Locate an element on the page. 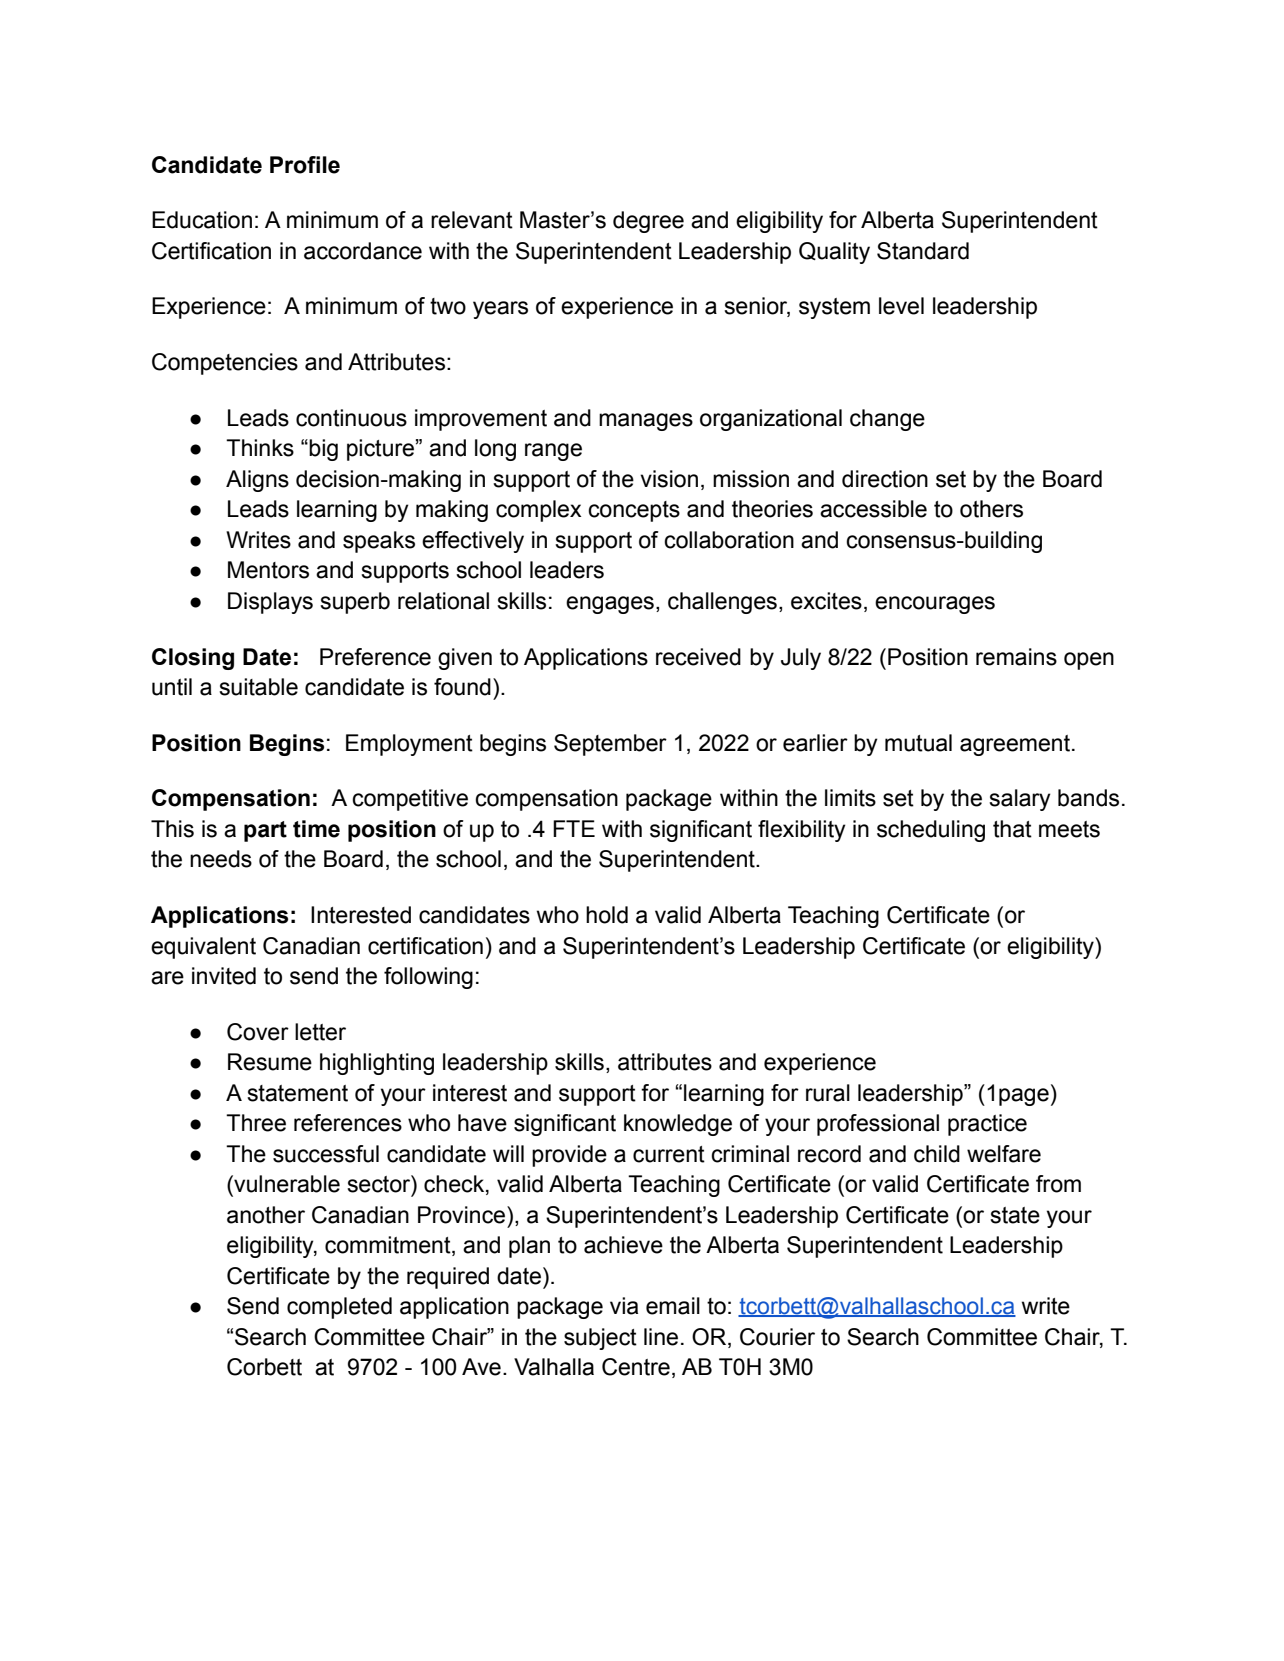 This image has height=1661, width=1284. that is located at coordinates (1012, 829).
